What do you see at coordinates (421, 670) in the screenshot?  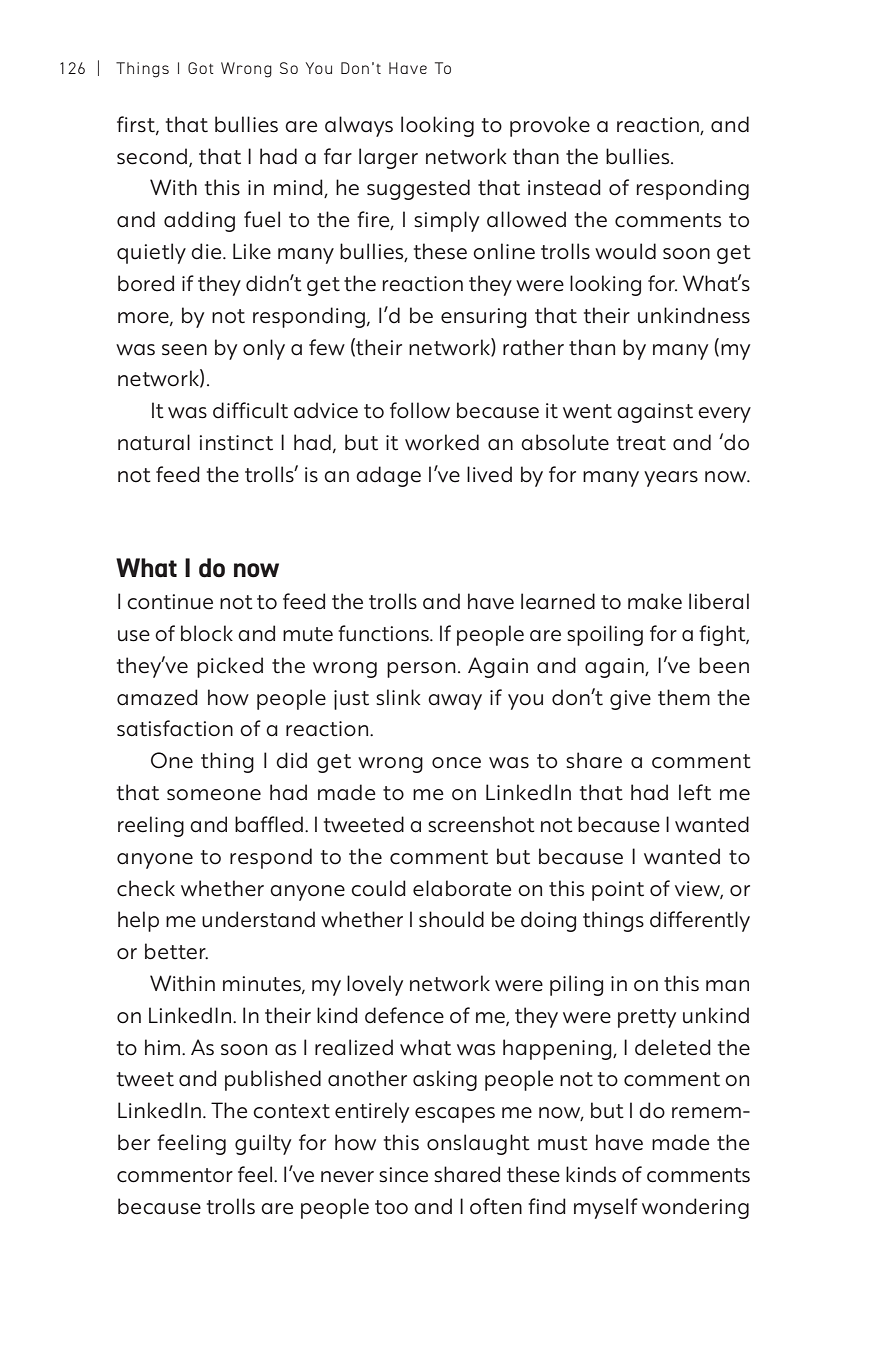 I see `person` at bounding box center [421, 670].
